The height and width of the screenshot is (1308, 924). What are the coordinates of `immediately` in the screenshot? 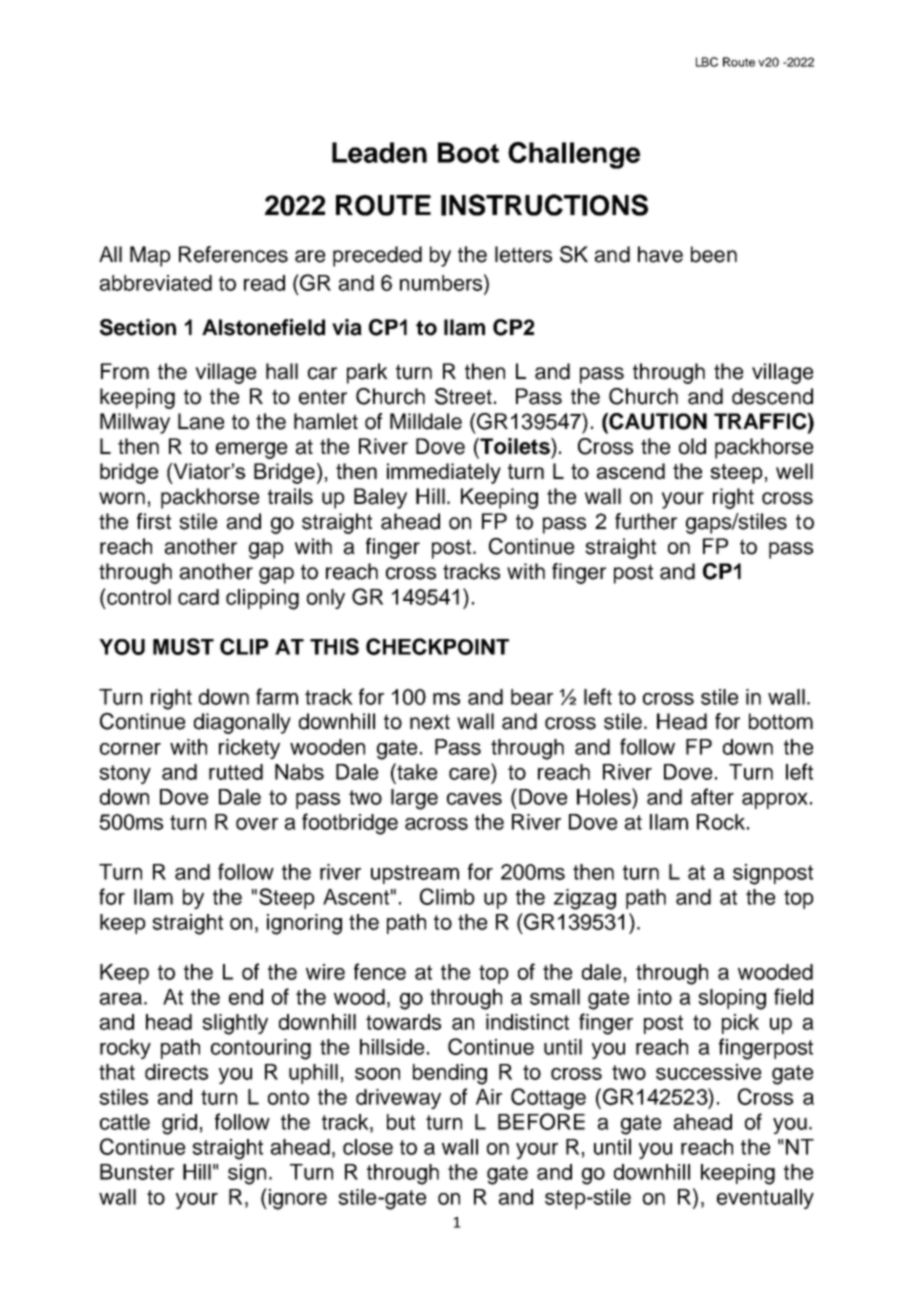 It's located at (444, 473).
